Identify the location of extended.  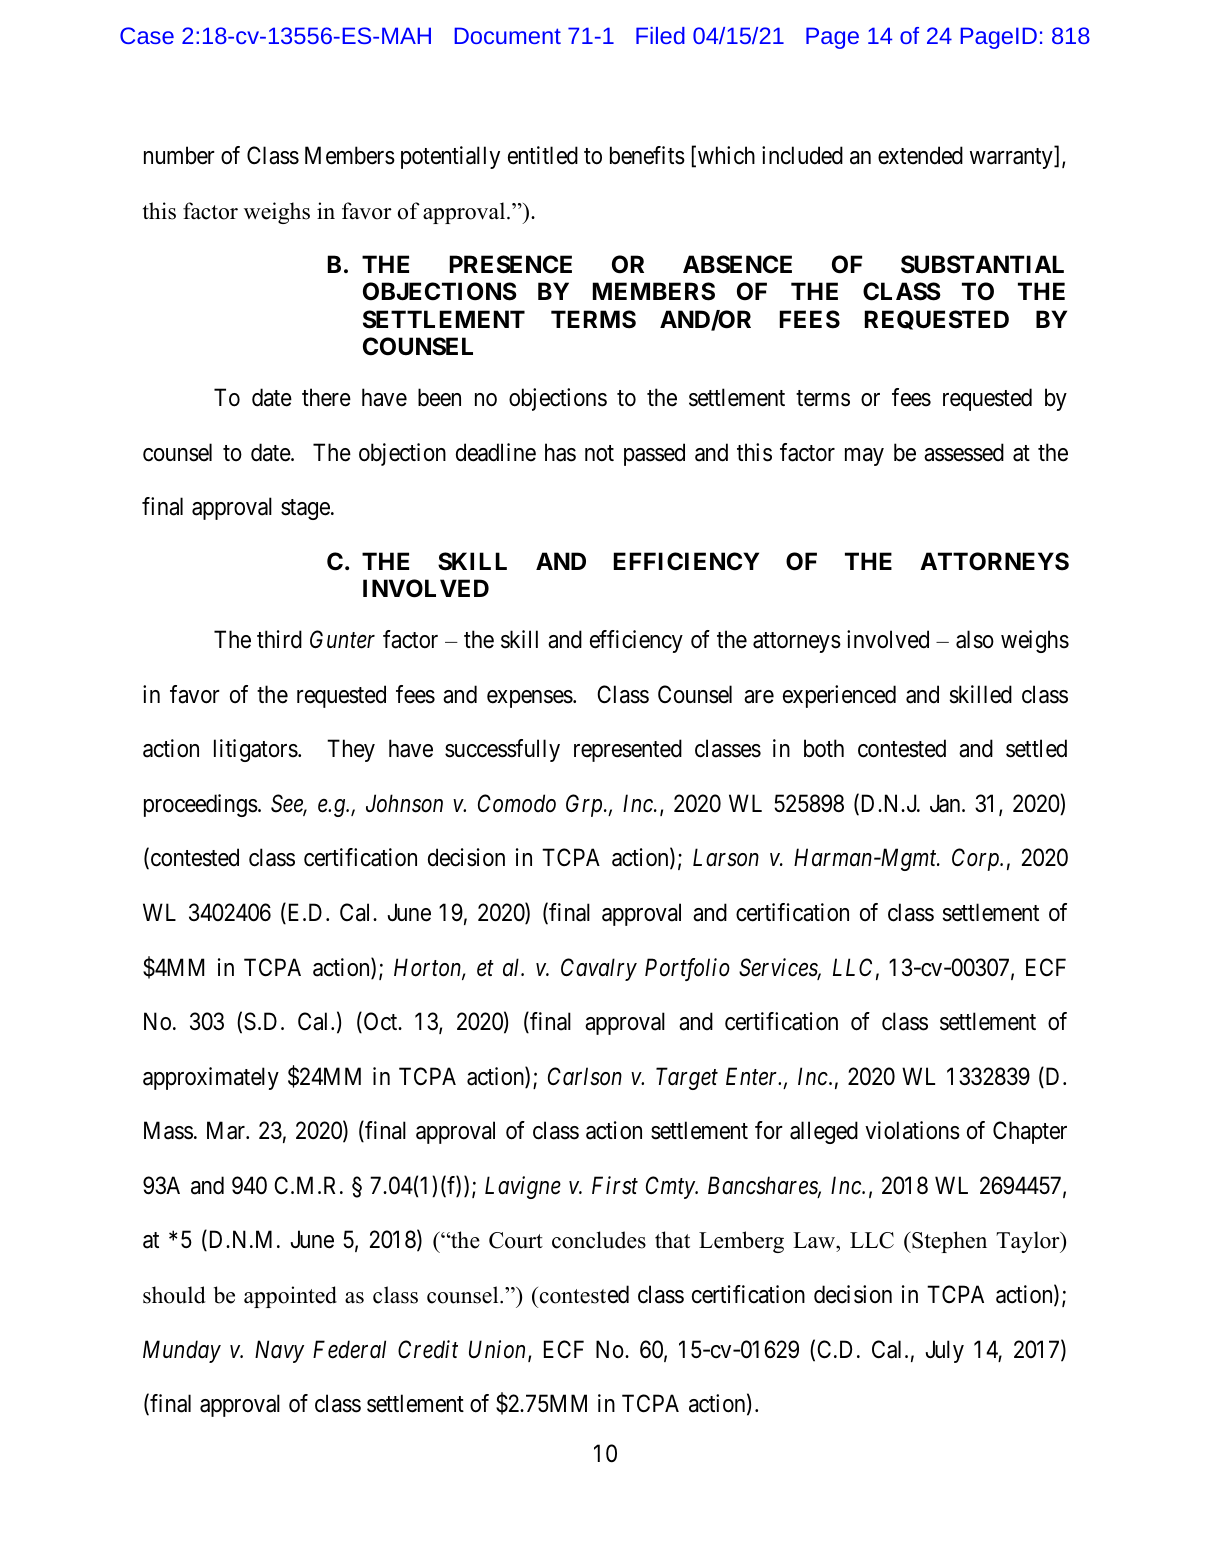
(920, 155).
